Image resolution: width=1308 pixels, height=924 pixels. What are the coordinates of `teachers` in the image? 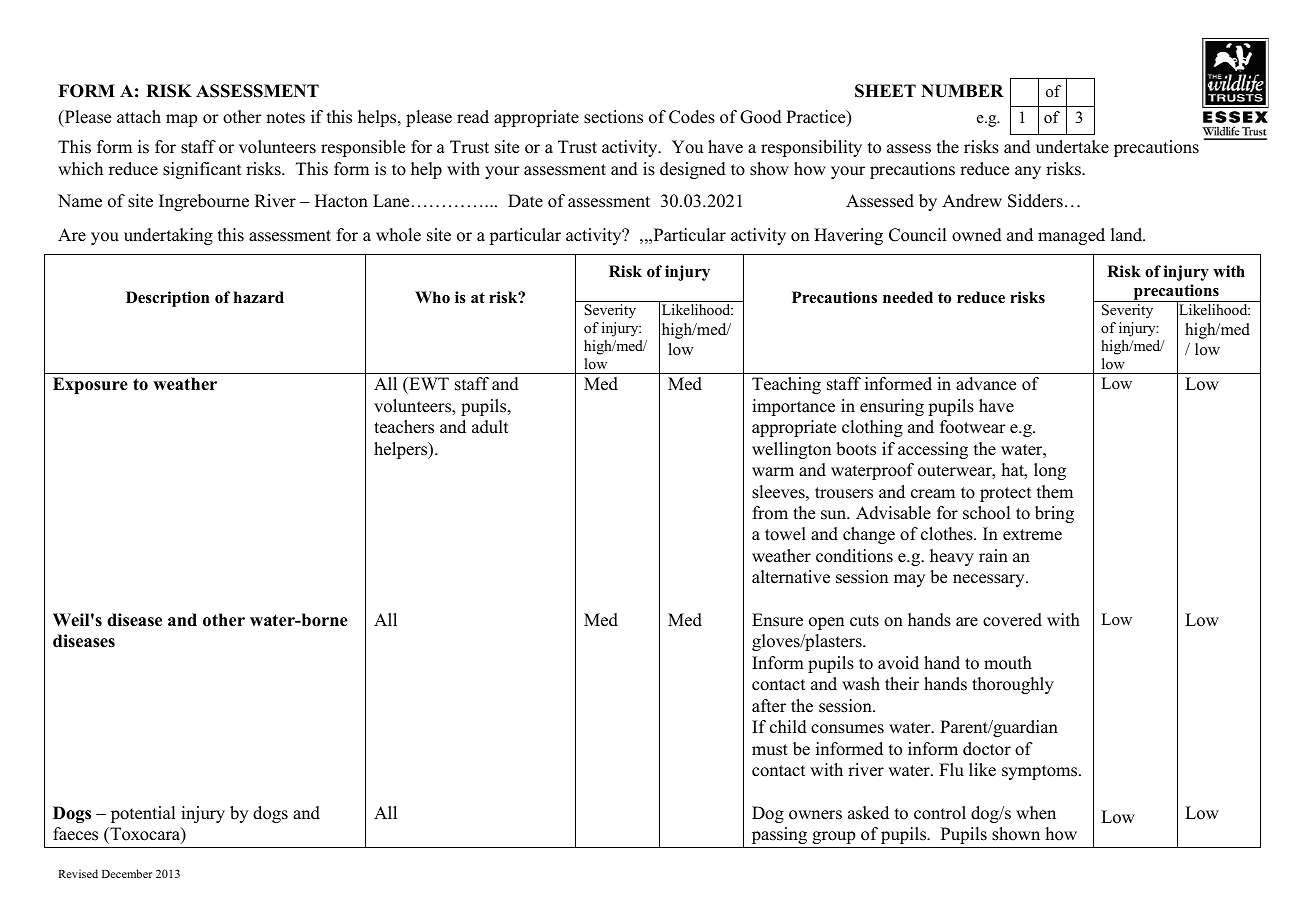 It's located at (404, 427).
